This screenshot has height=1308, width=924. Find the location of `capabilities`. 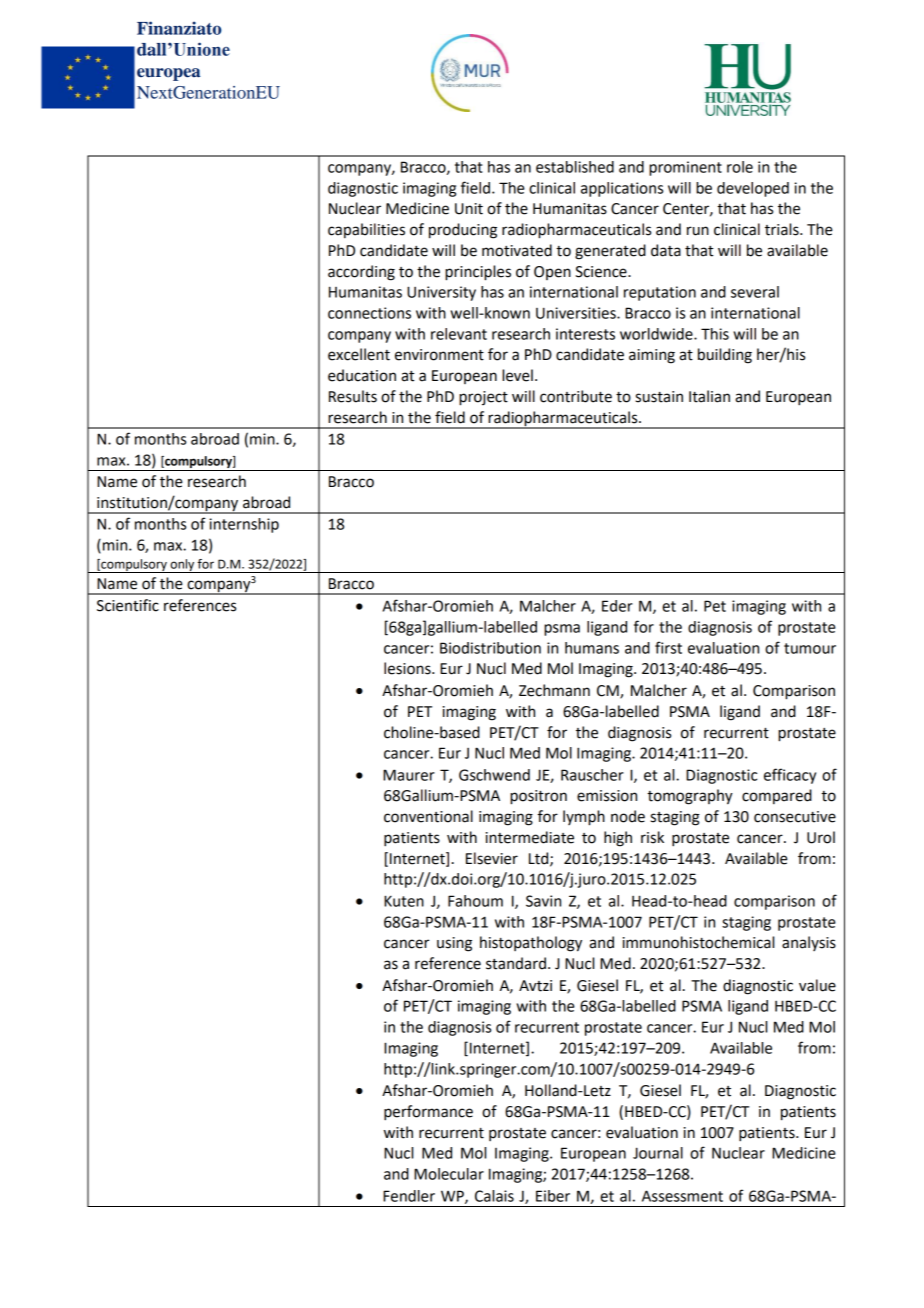

capabilities is located at coordinates (366, 230).
